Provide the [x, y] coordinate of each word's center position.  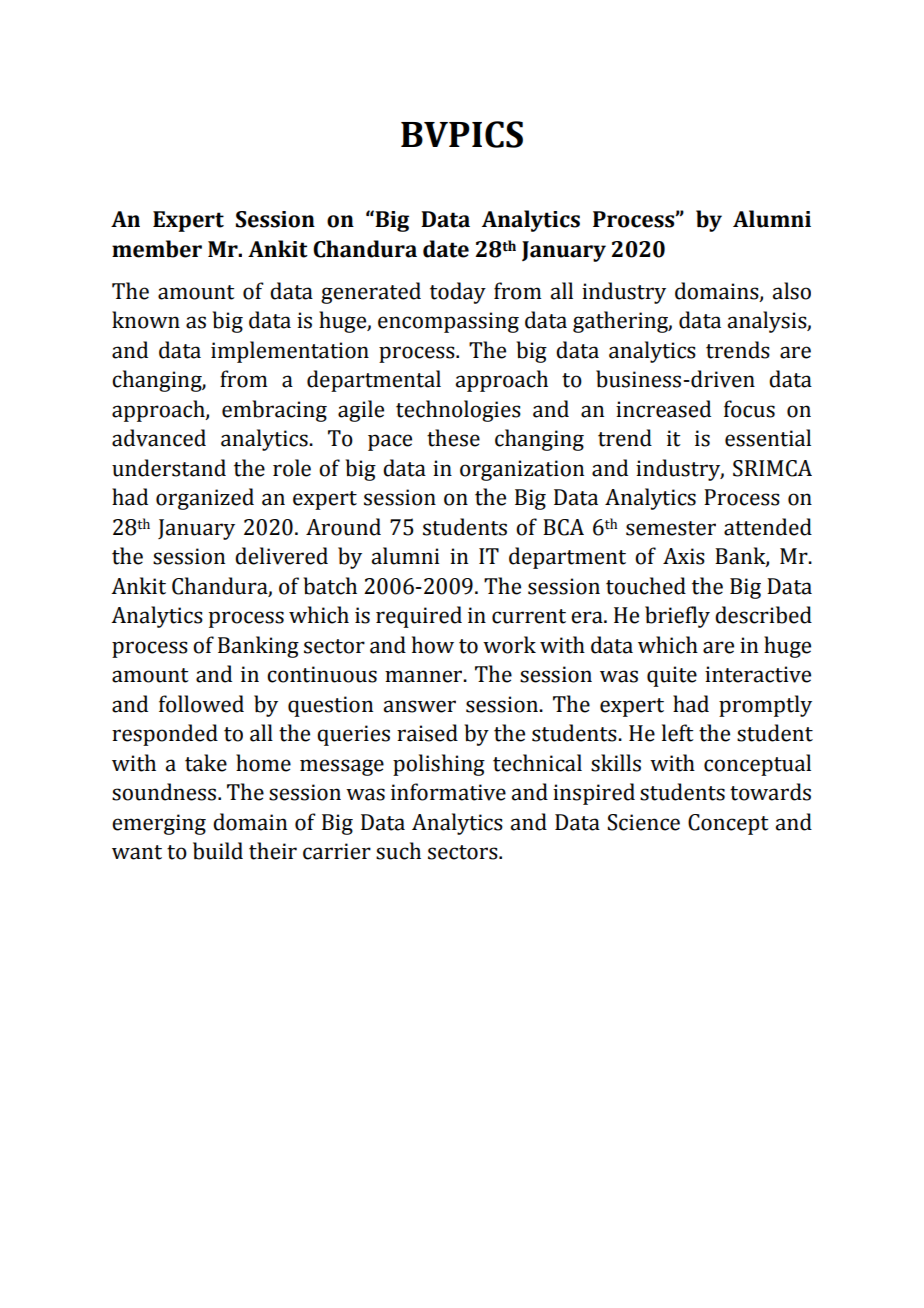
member [157, 249]
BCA [563, 527]
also [791, 291]
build [218, 851]
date [446, 249]
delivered [281, 556]
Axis [684, 556]
